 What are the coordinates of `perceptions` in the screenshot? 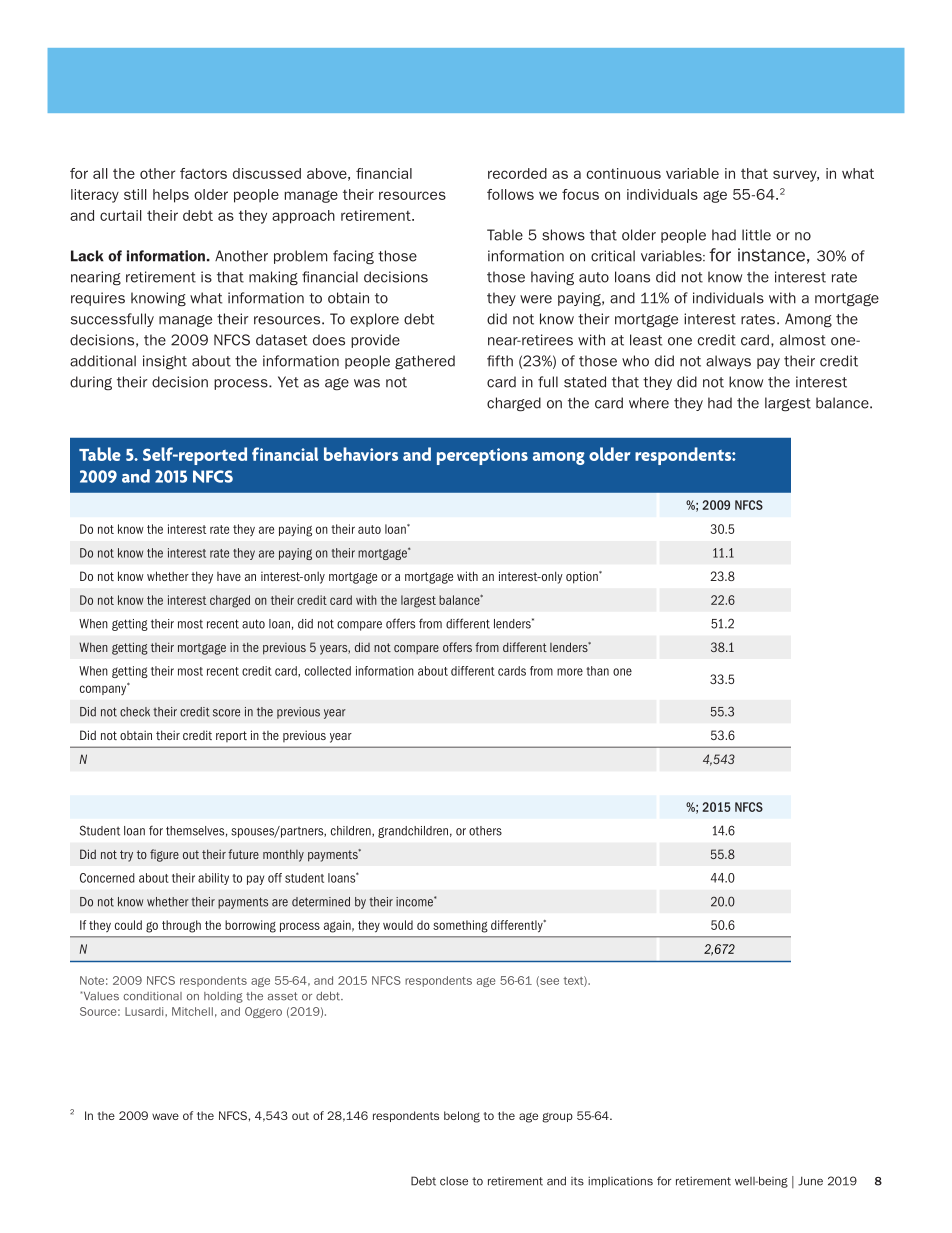 It's located at (482, 456).
